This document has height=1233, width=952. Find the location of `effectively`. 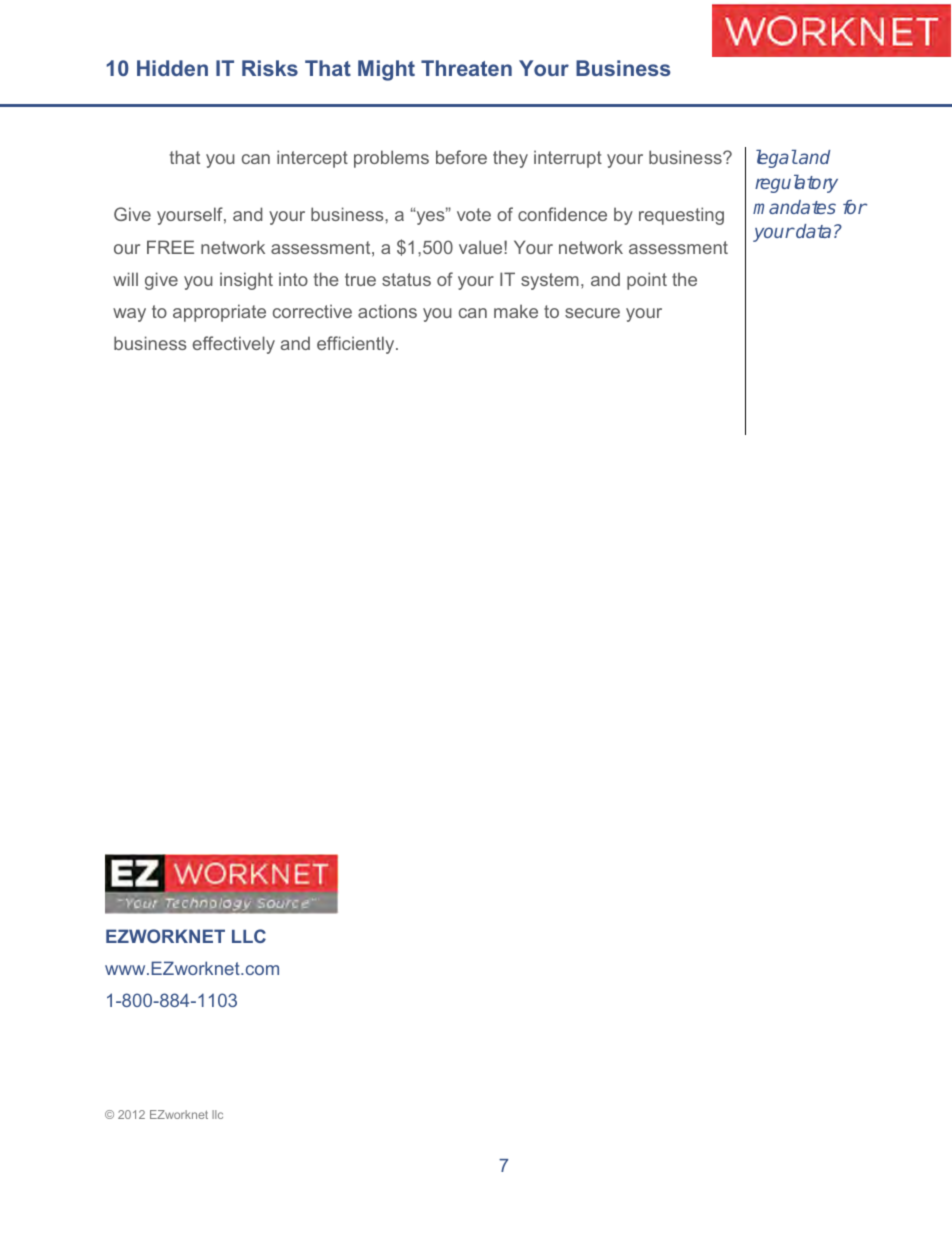

effectively is located at coordinates (234, 345).
